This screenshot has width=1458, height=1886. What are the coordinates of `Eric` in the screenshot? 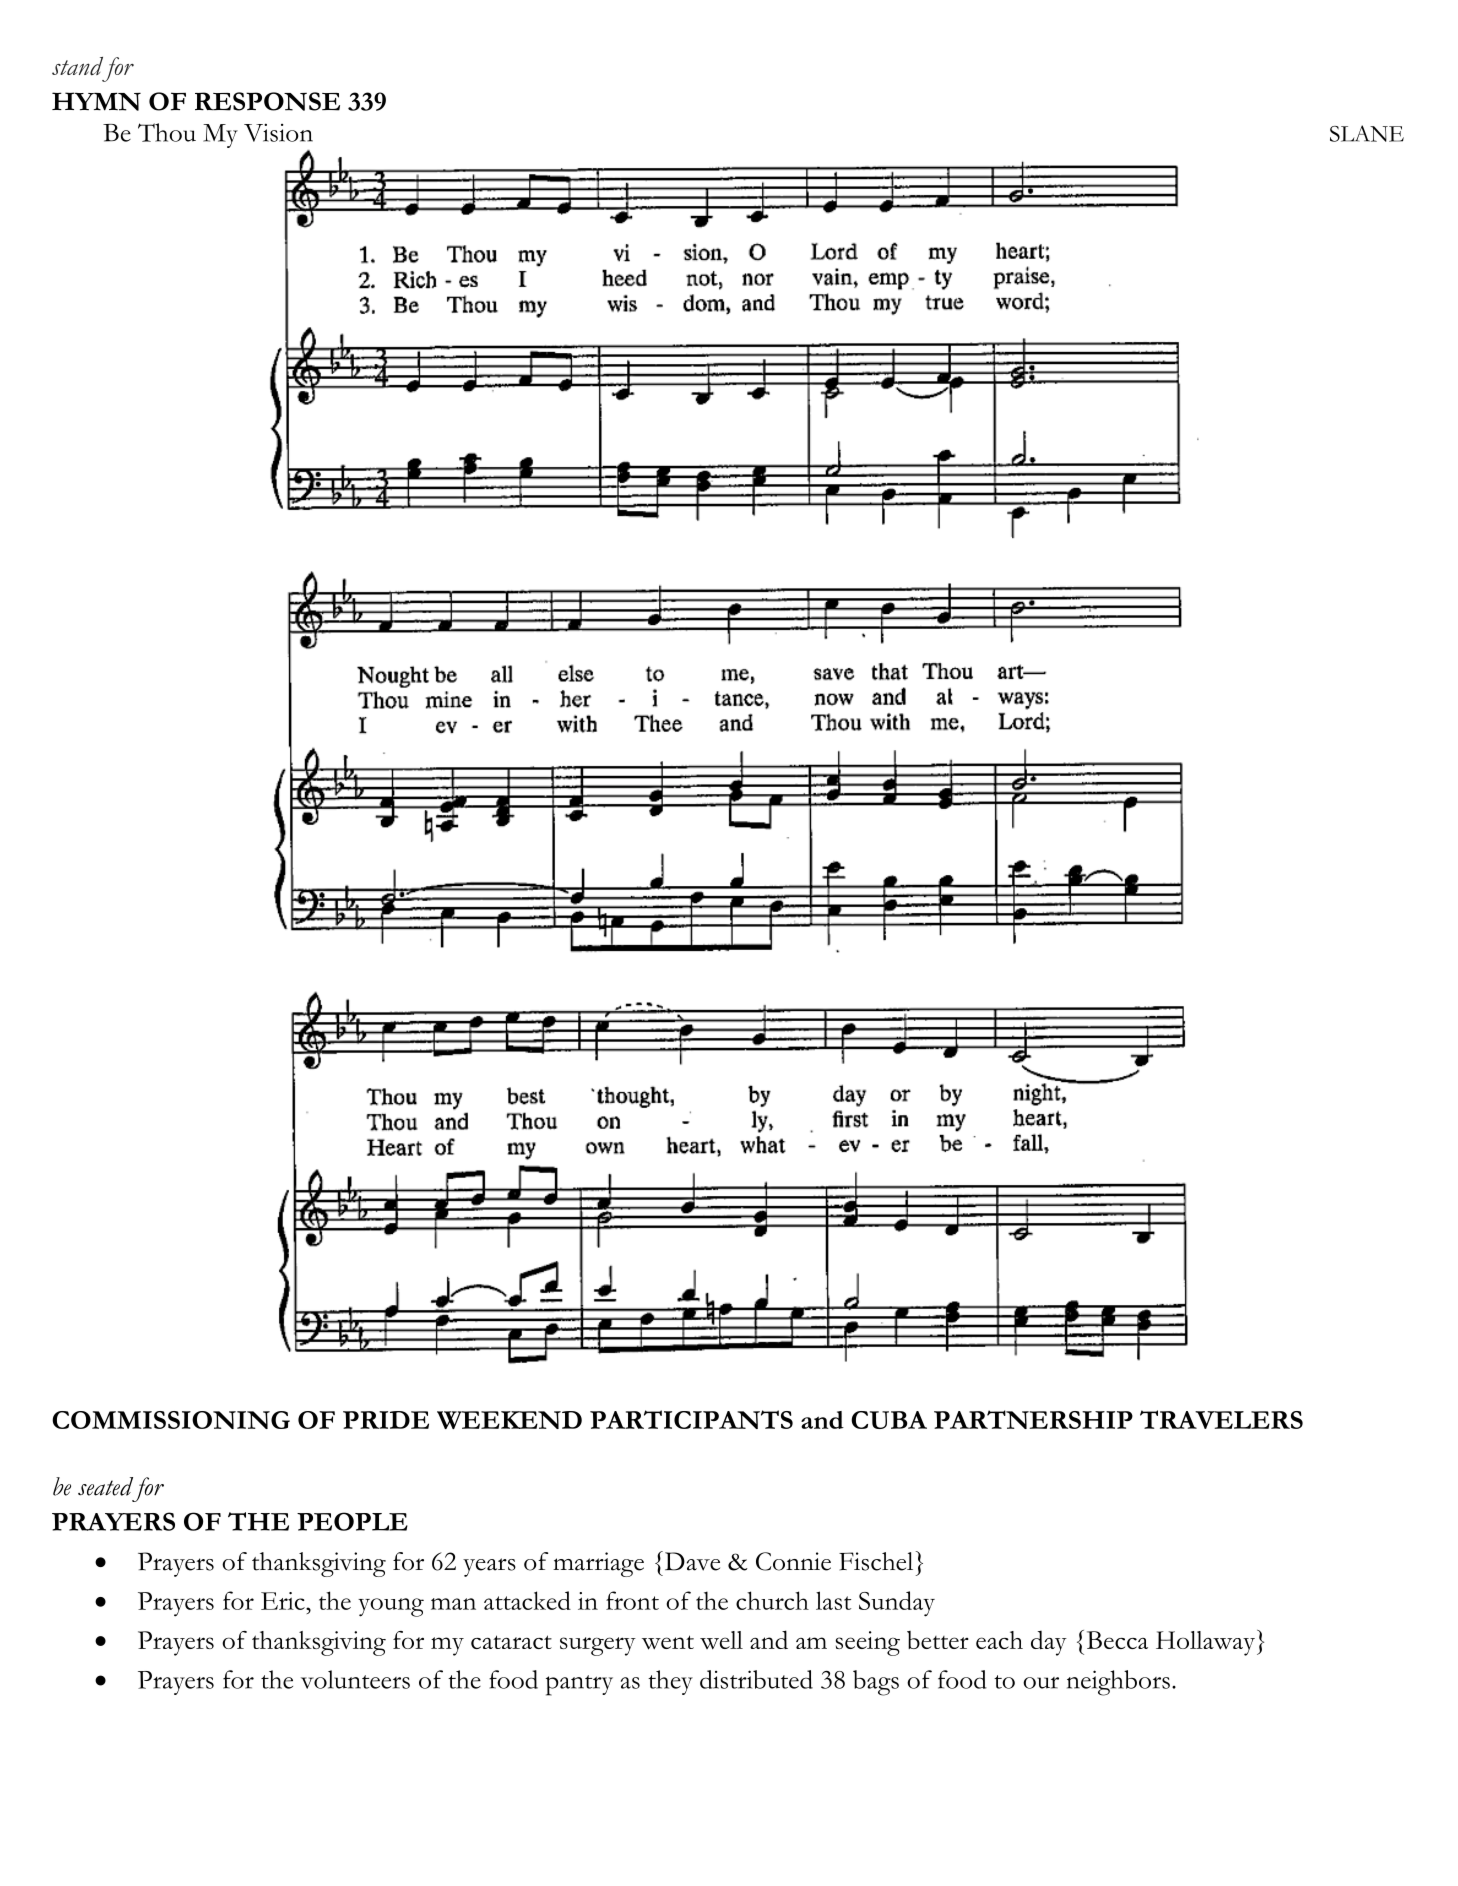 It's located at (284, 1601).
